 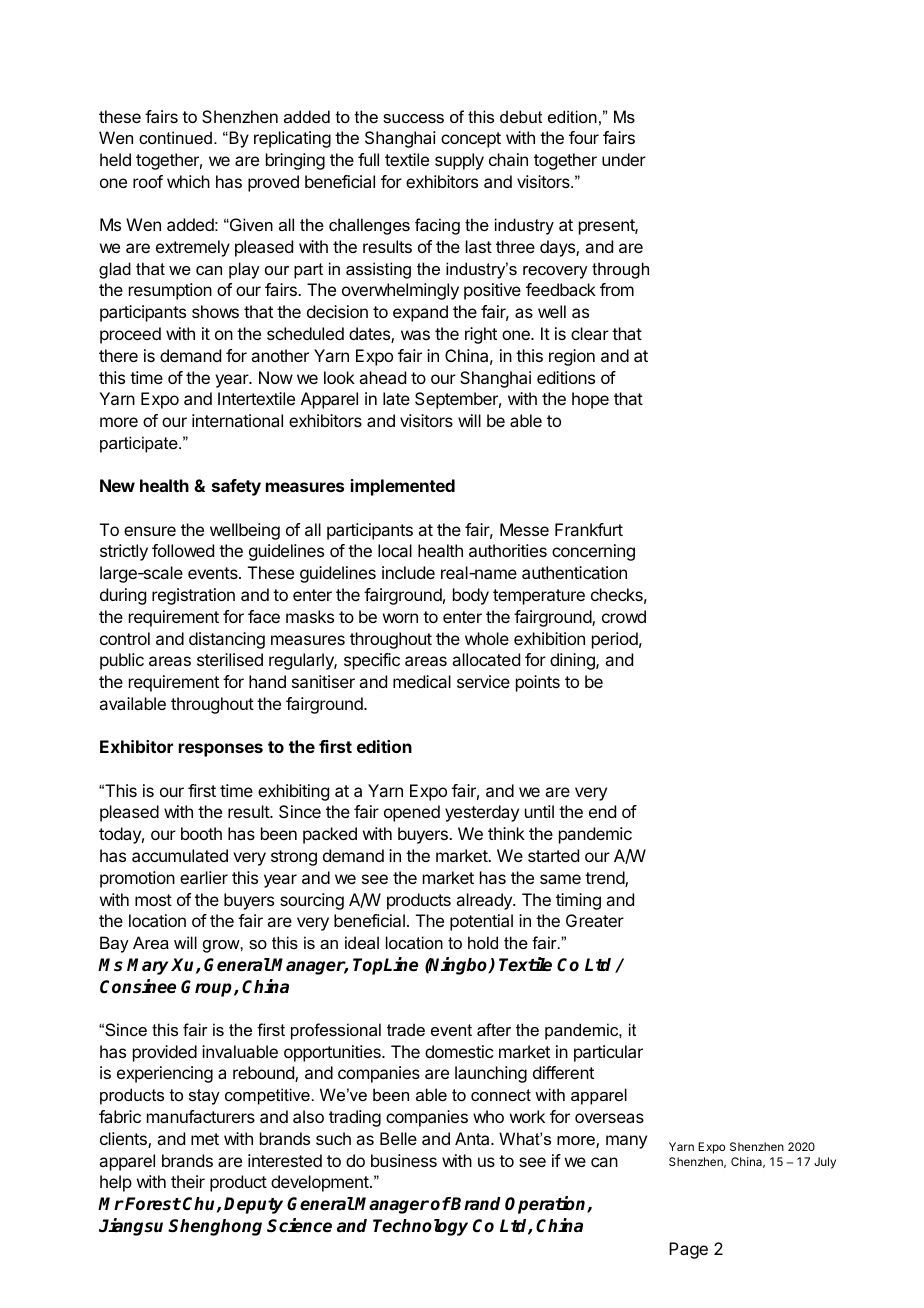 I want to click on concept, so click(x=471, y=140).
